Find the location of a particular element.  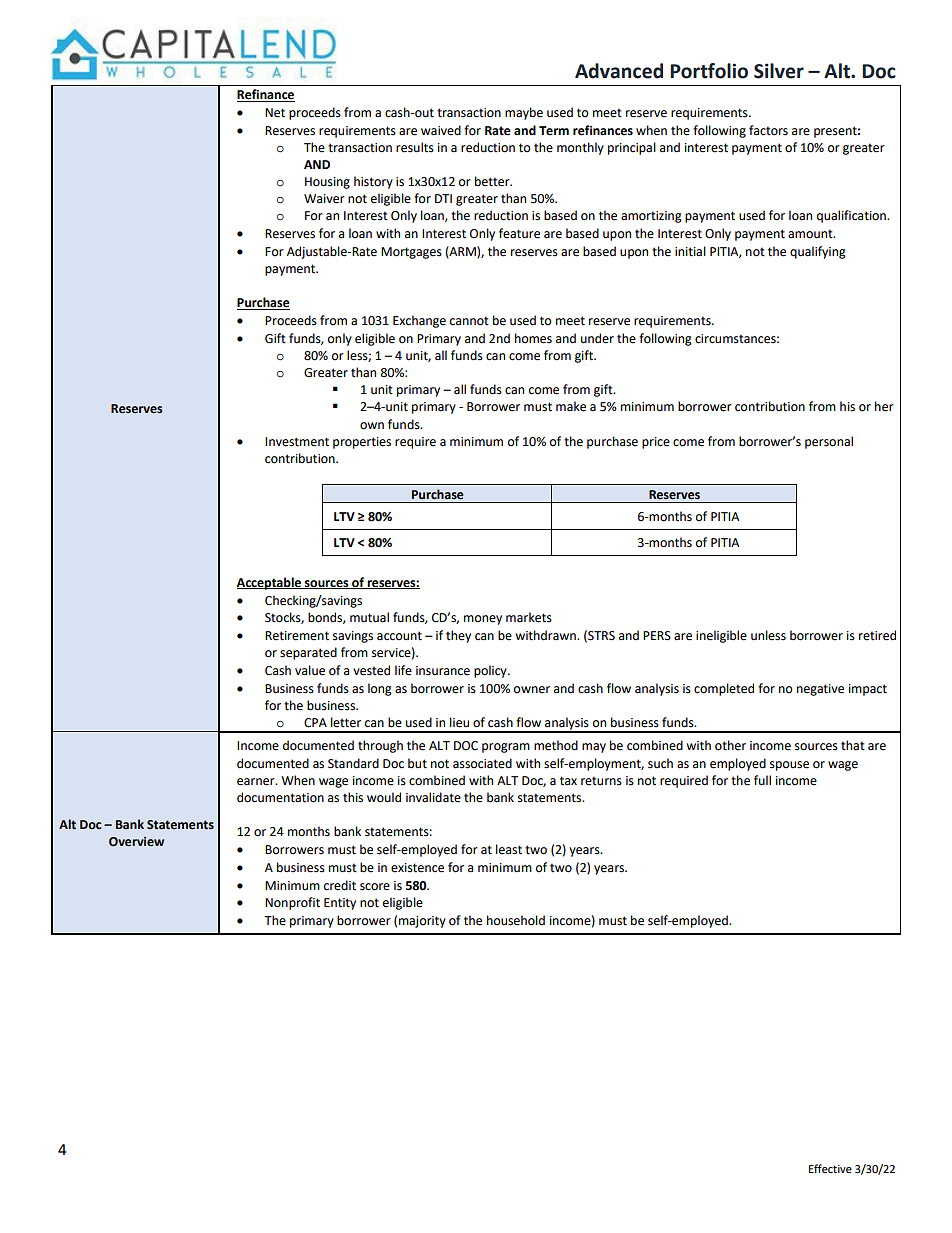

full is located at coordinates (762, 780).
